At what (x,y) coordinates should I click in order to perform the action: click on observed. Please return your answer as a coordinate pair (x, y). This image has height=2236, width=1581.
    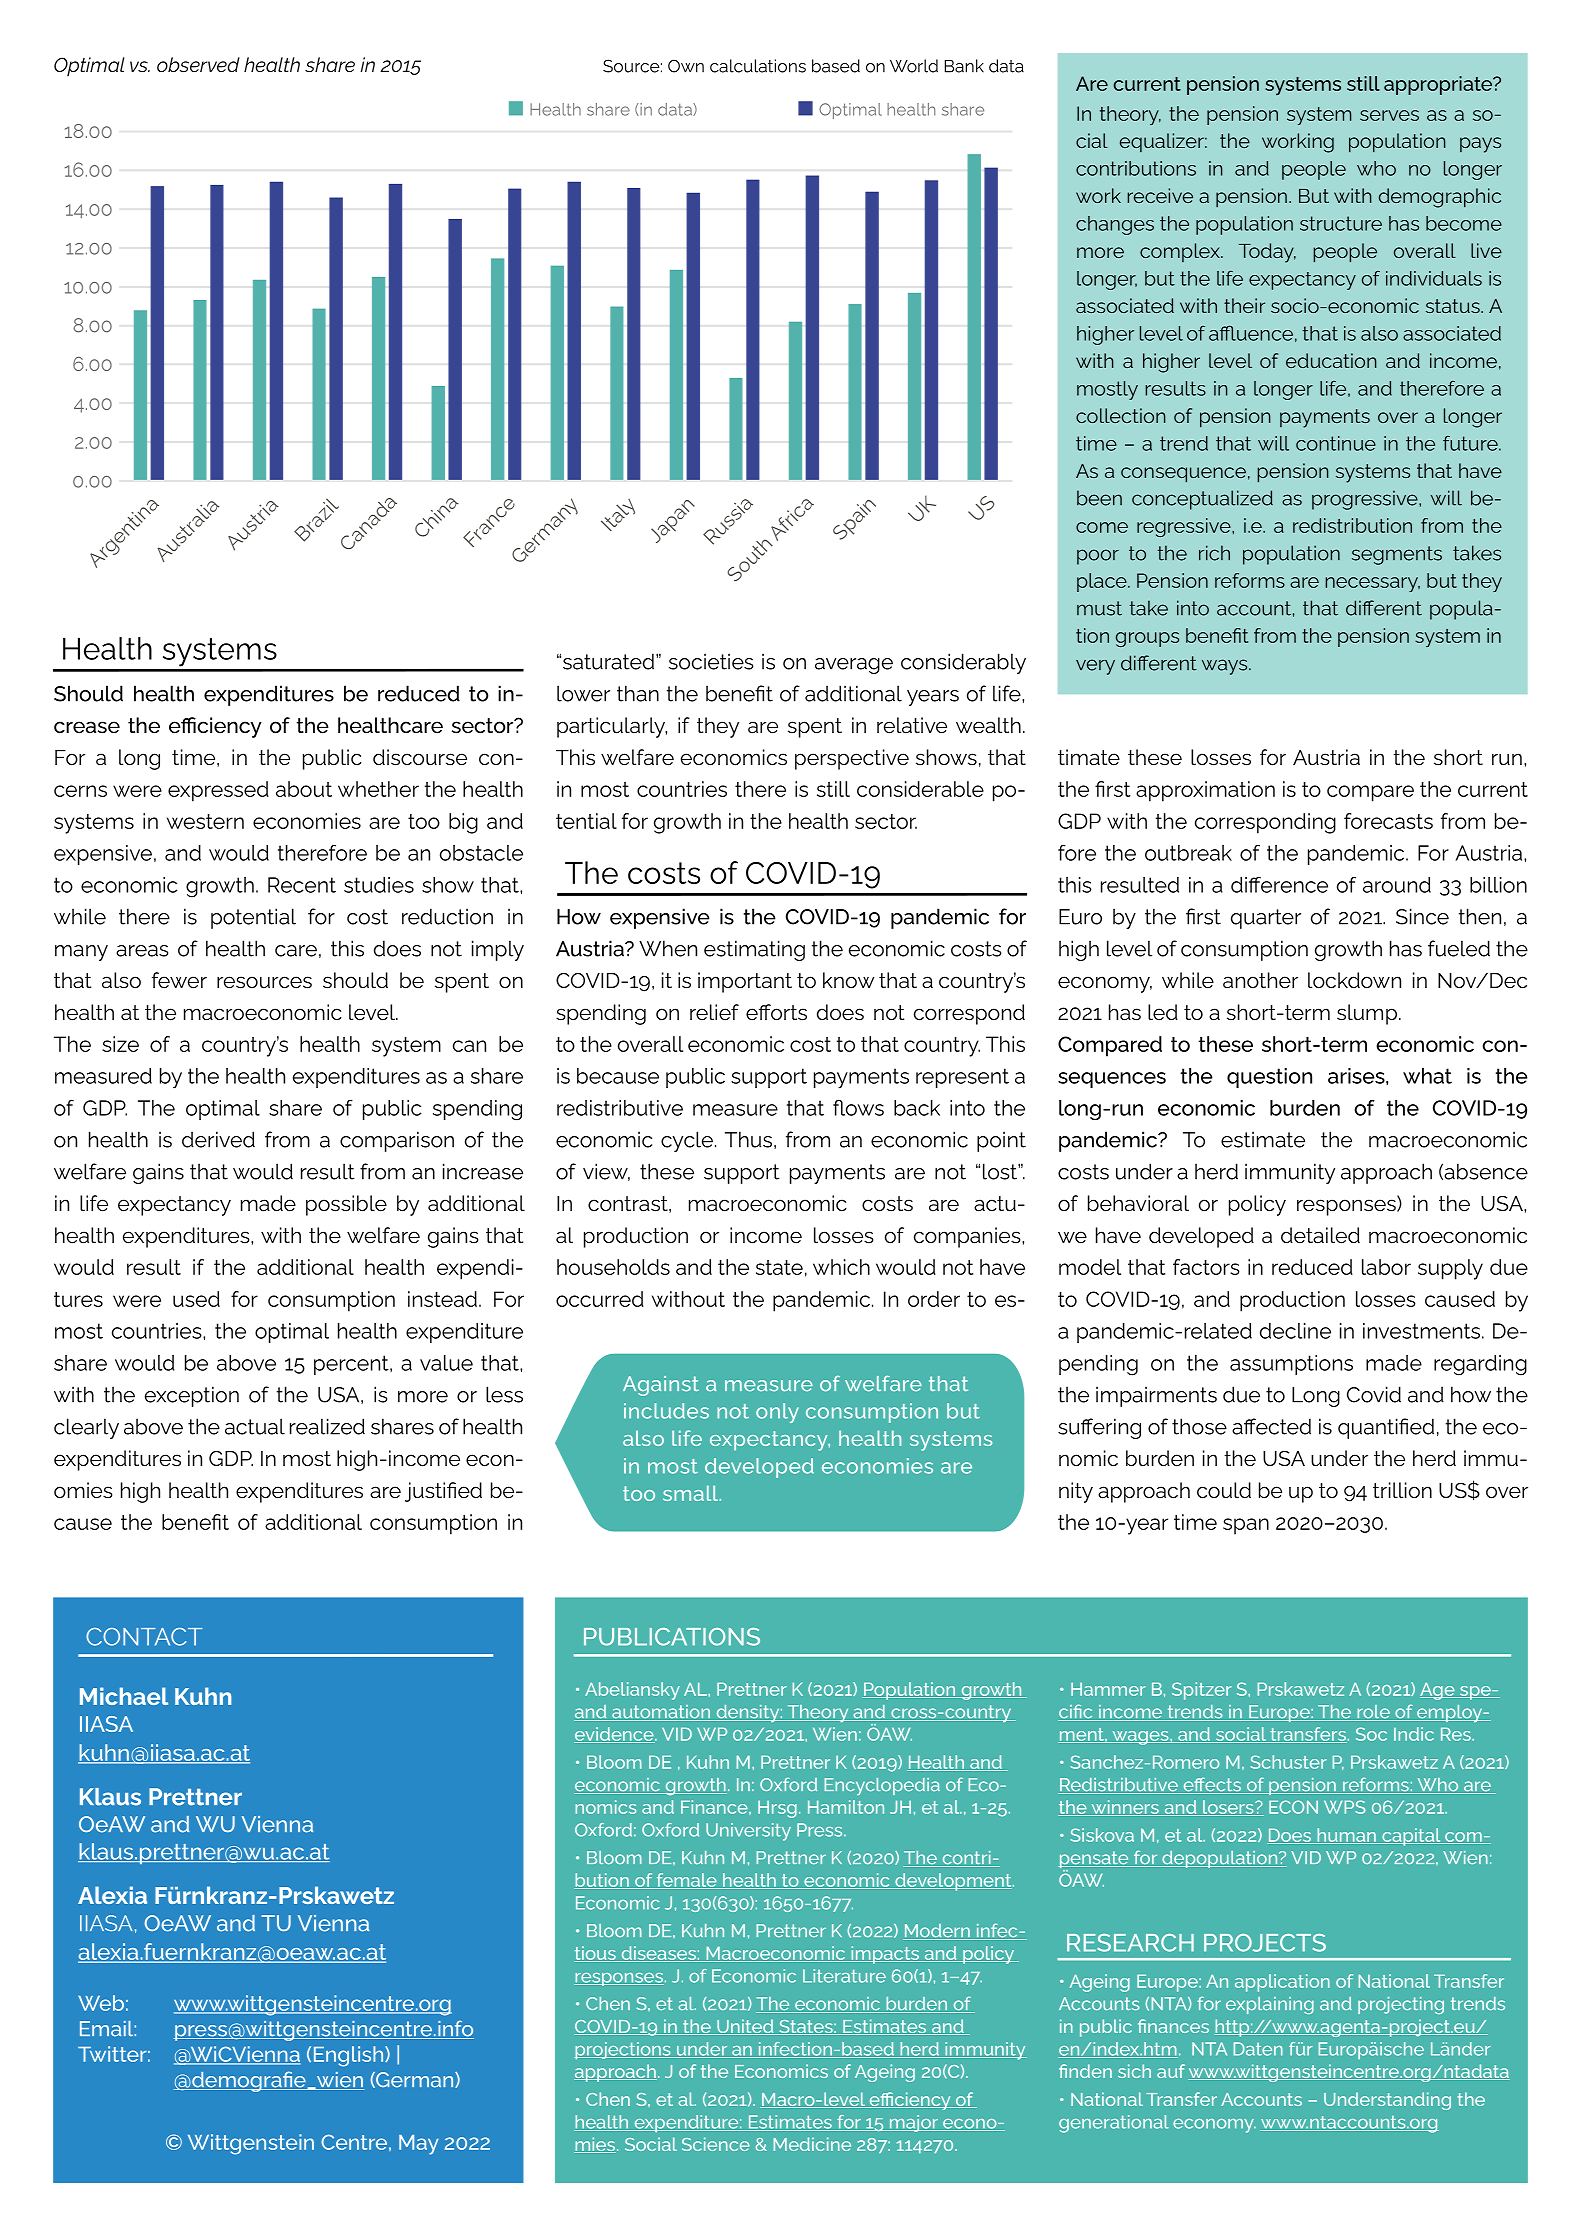
    Looking at the image, I should click on (198, 65).
